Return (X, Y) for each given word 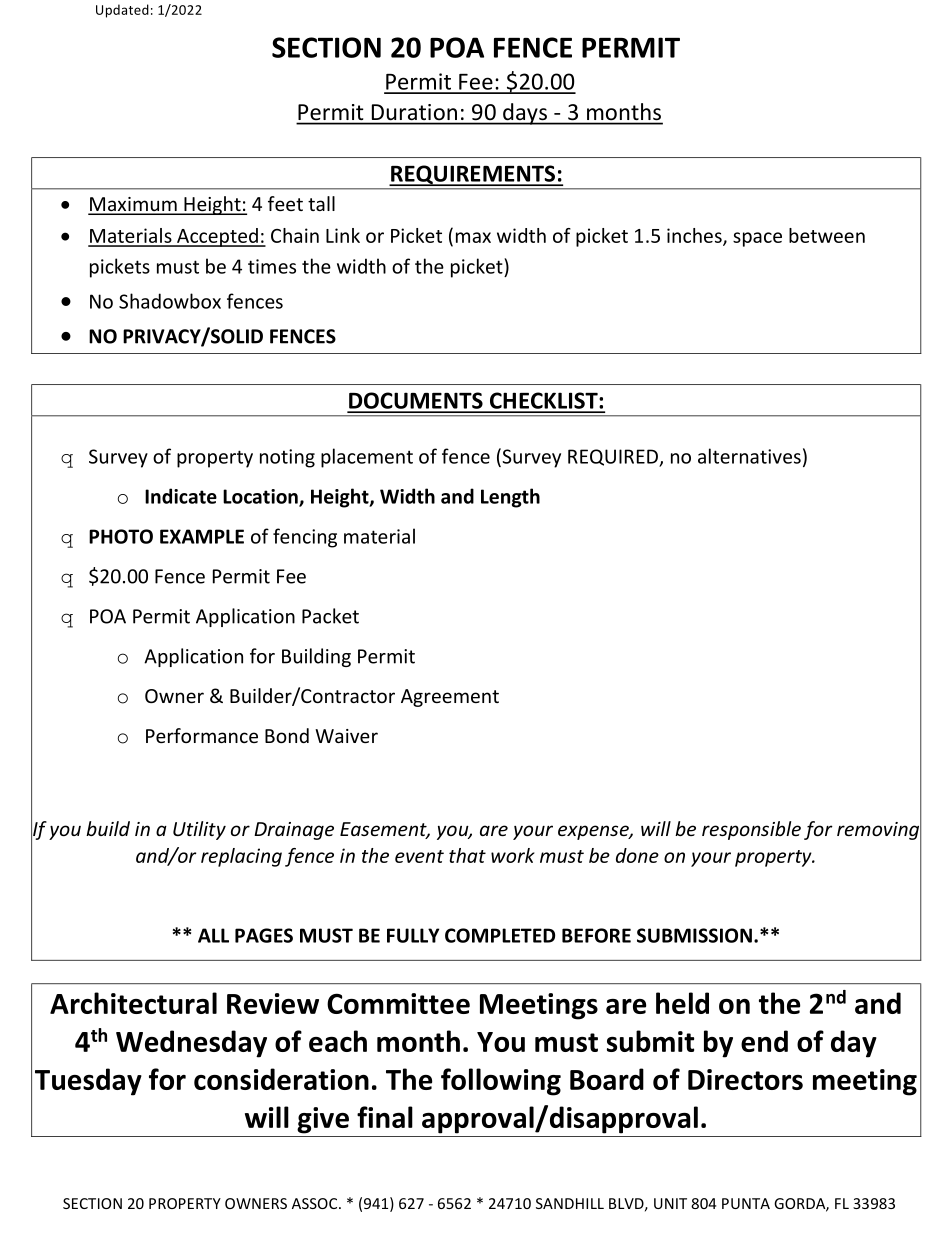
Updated (122, 11)
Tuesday (88, 1082)
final (385, 1117)
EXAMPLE (202, 536)
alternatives (749, 456)
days (525, 114)
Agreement (450, 698)
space (757, 239)
